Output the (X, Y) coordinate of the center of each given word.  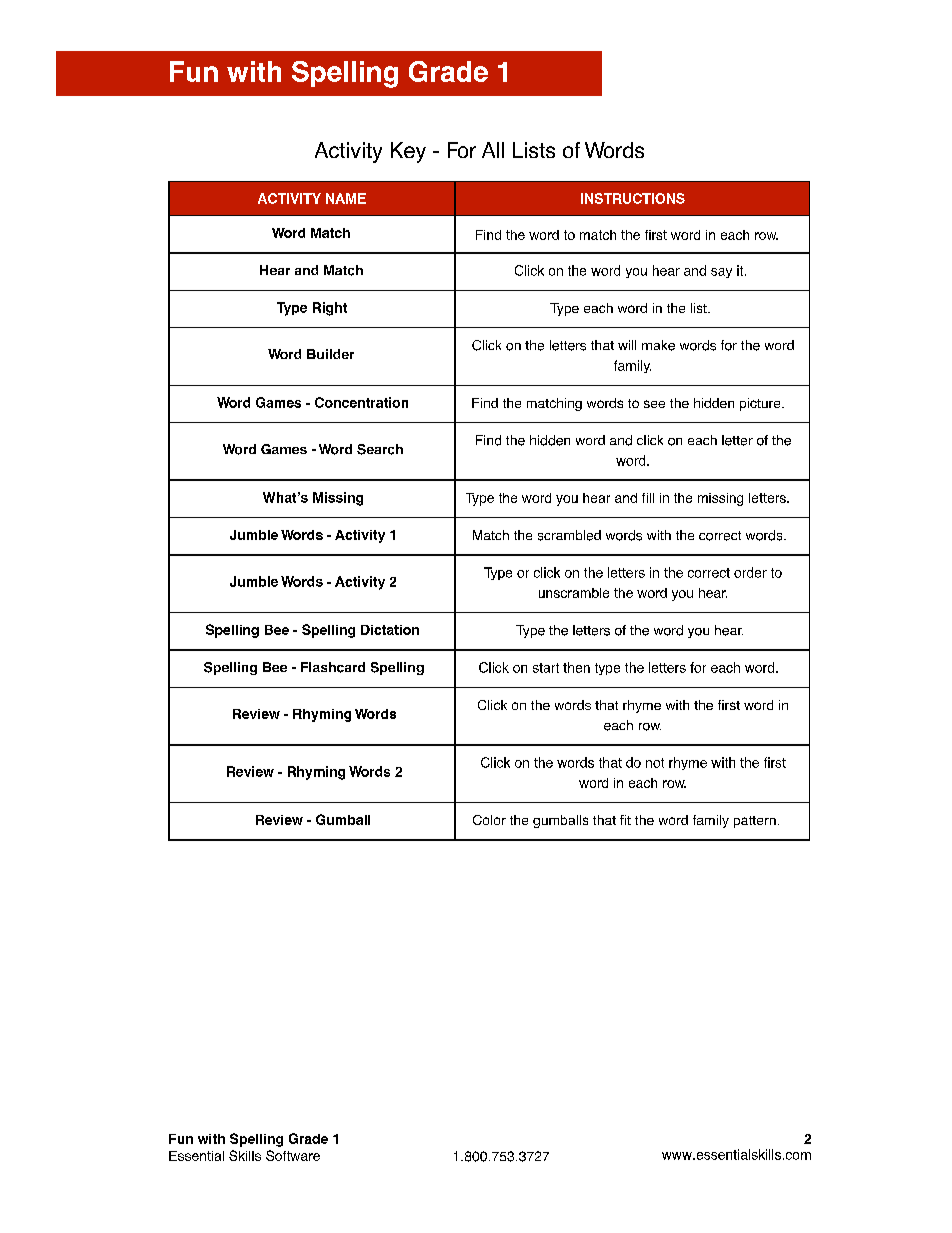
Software (293, 1155)
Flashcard (333, 667)
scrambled (569, 535)
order (750, 572)
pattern (755, 822)
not (655, 763)
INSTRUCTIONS (633, 198)
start (546, 668)
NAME (346, 198)
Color (489, 820)
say (721, 273)
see (654, 404)
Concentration (361, 402)
